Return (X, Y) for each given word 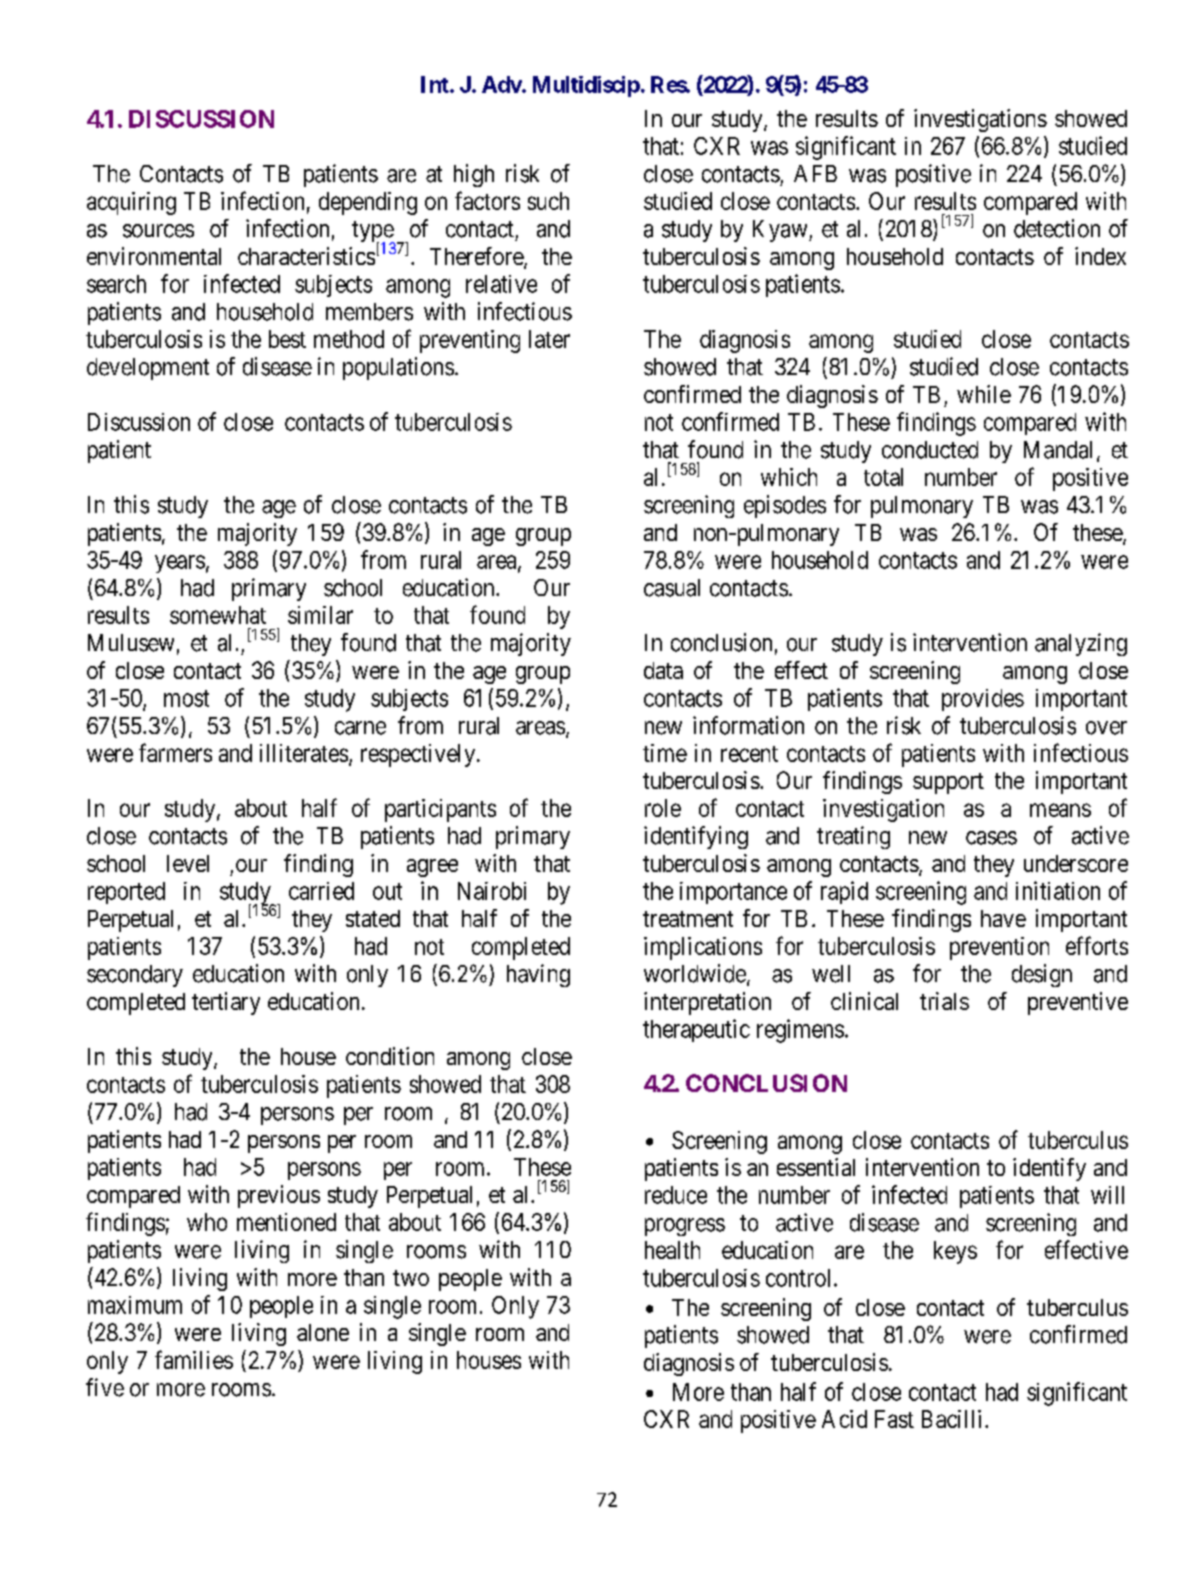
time (665, 753)
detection (1057, 228)
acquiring (131, 203)
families (194, 1359)
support (948, 783)
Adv (502, 84)
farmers (175, 752)
